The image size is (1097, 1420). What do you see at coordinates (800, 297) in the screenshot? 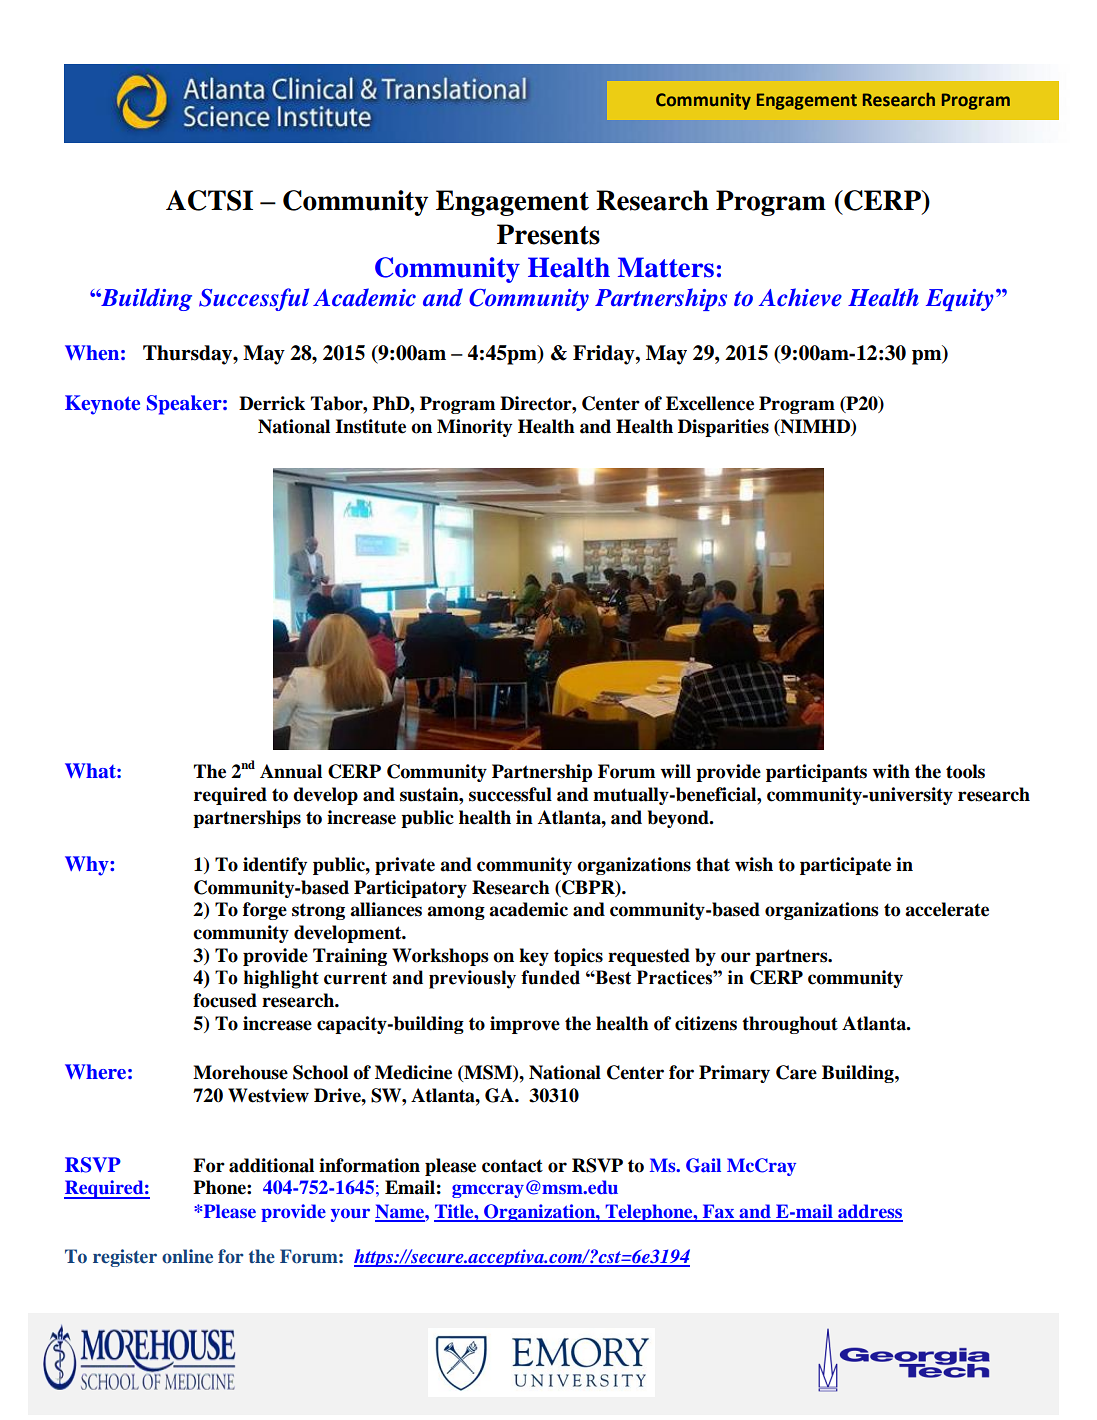
I see `Achieve` at bounding box center [800, 297].
